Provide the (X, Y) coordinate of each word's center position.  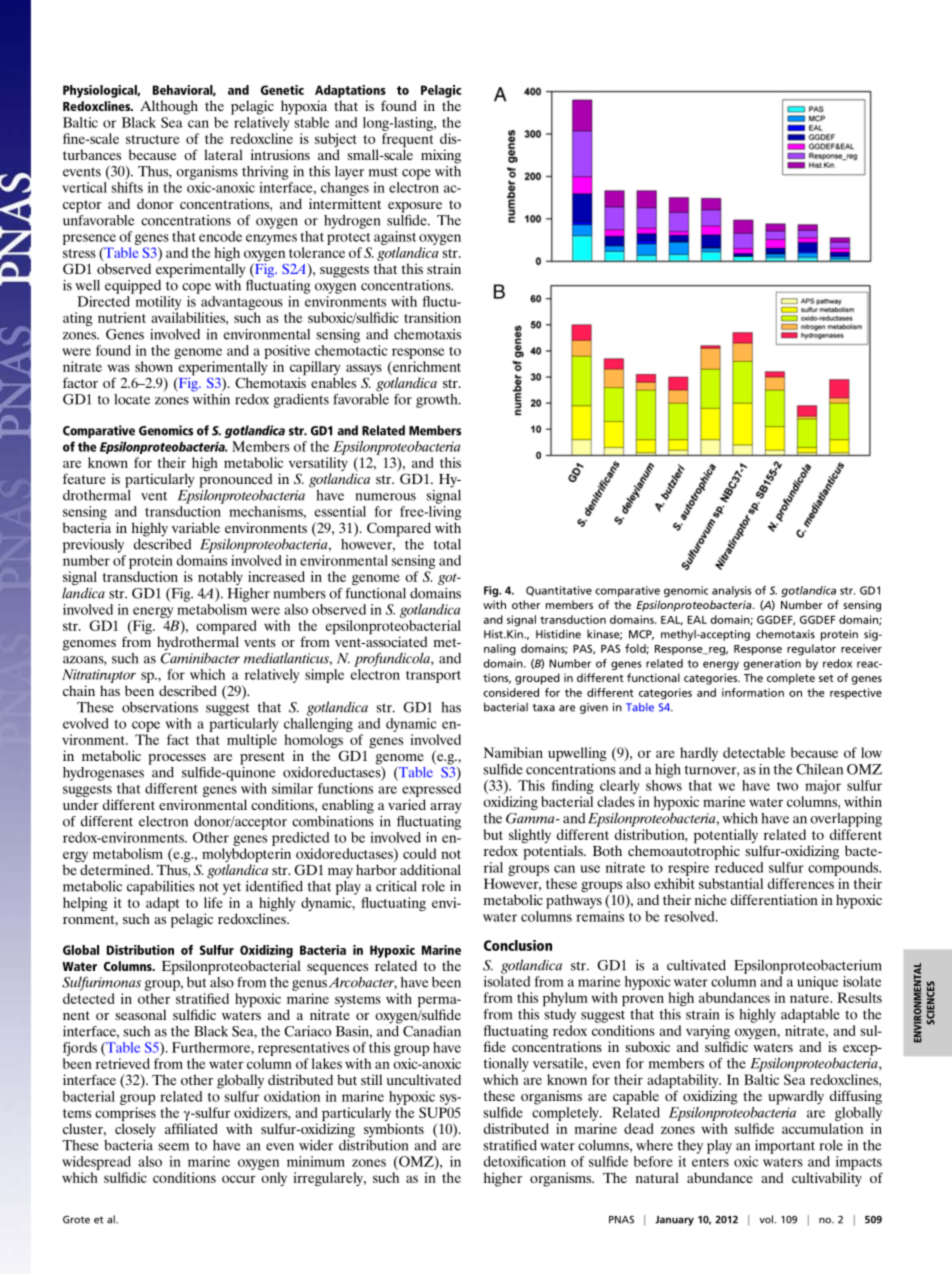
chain (79, 690)
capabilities (161, 888)
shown (154, 366)
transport (433, 677)
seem (174, 1147)
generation (772, 664)
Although (169, 107)
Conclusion (518, 945)
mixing (441, 156)
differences (801, 883)
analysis (731, 591)
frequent (408, 141)
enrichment (426, 366)
